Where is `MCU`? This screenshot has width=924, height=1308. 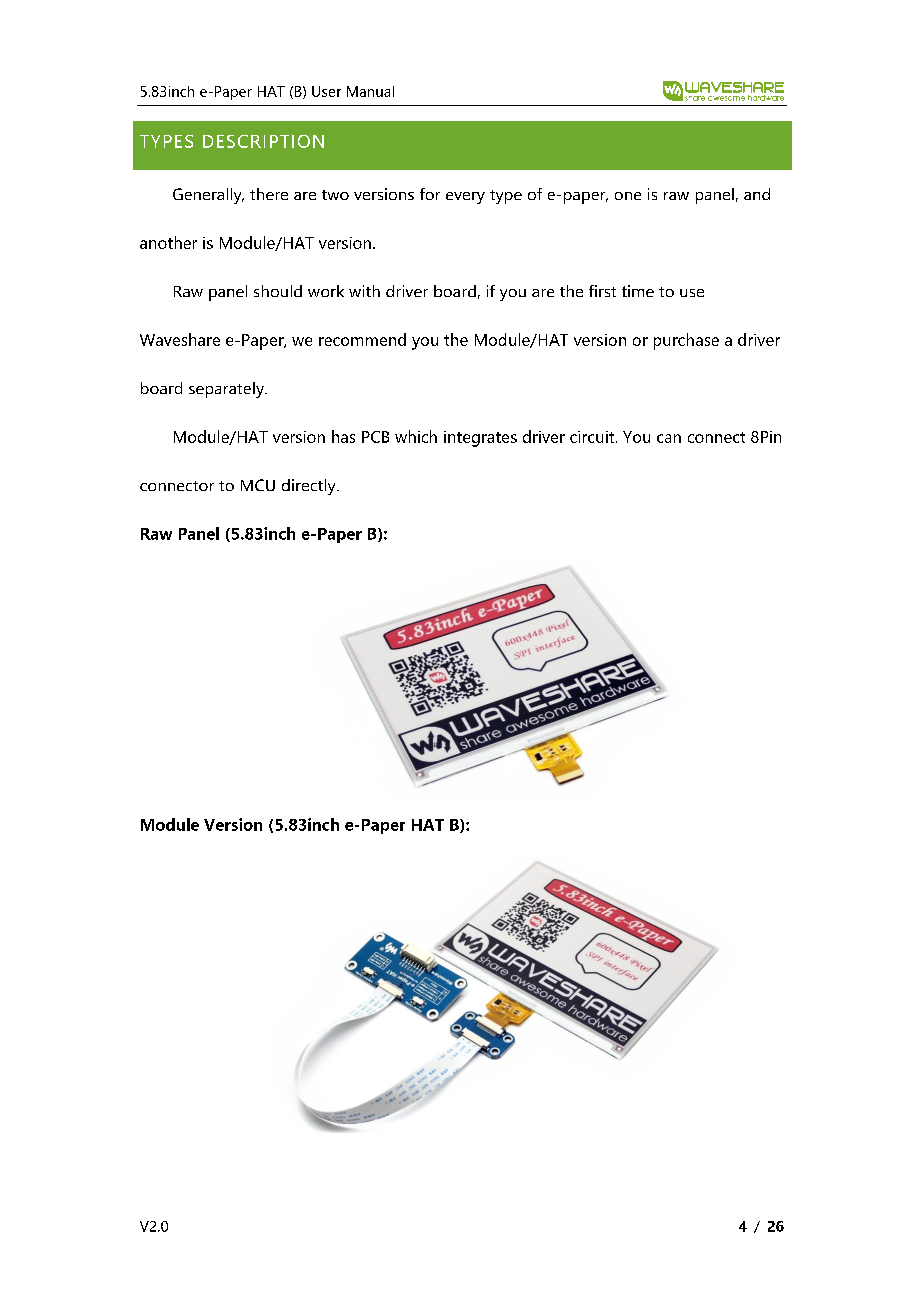 MCU is located at coordinates (258, 485).
